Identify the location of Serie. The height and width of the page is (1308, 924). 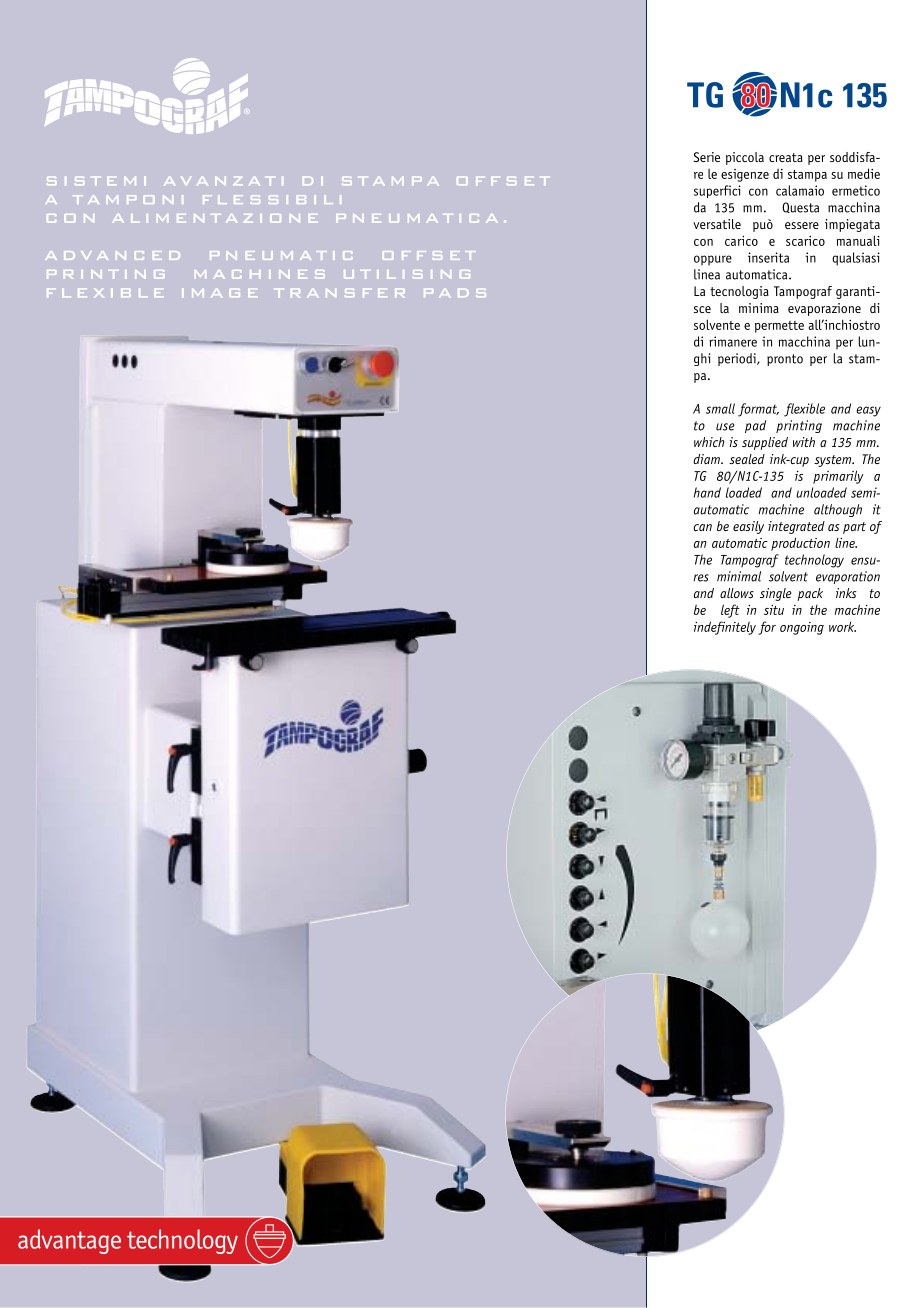
(706, 157).
